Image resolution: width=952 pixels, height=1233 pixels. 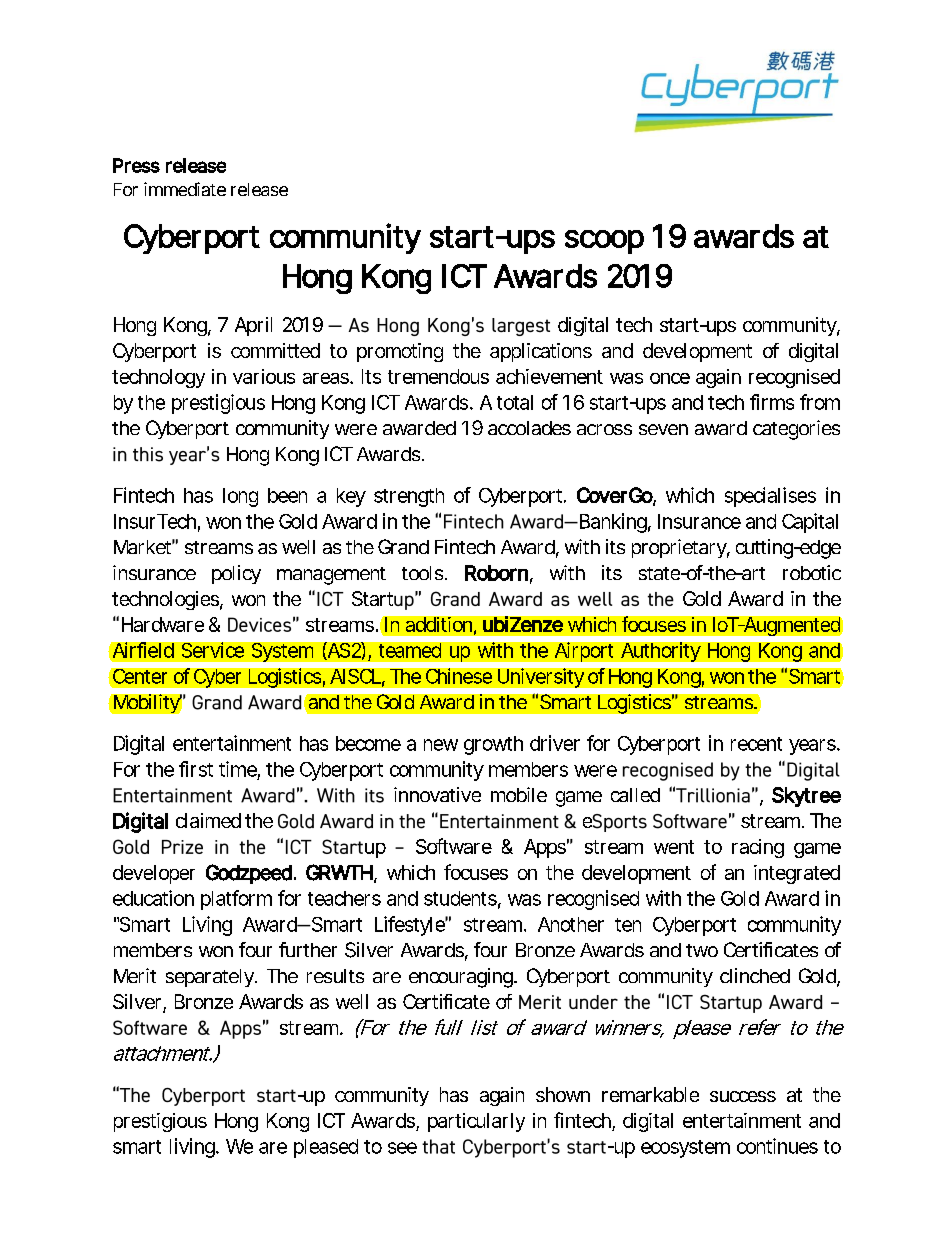 I want to click on applications, so click(x=541, y=352).
